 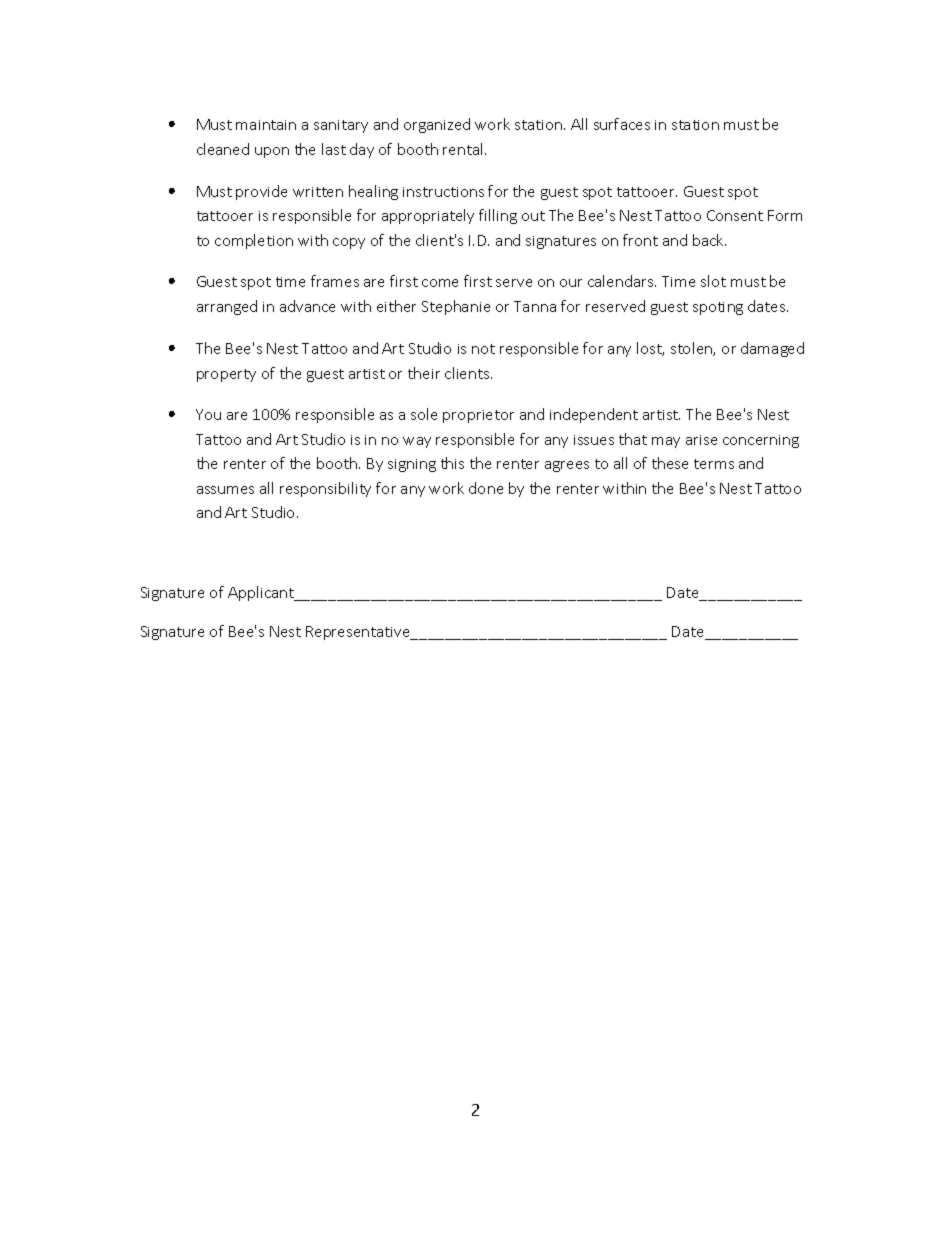 What do you see at coordinates (254, 241) in the document?
I see `completion` at bounding box center [254, 241].
